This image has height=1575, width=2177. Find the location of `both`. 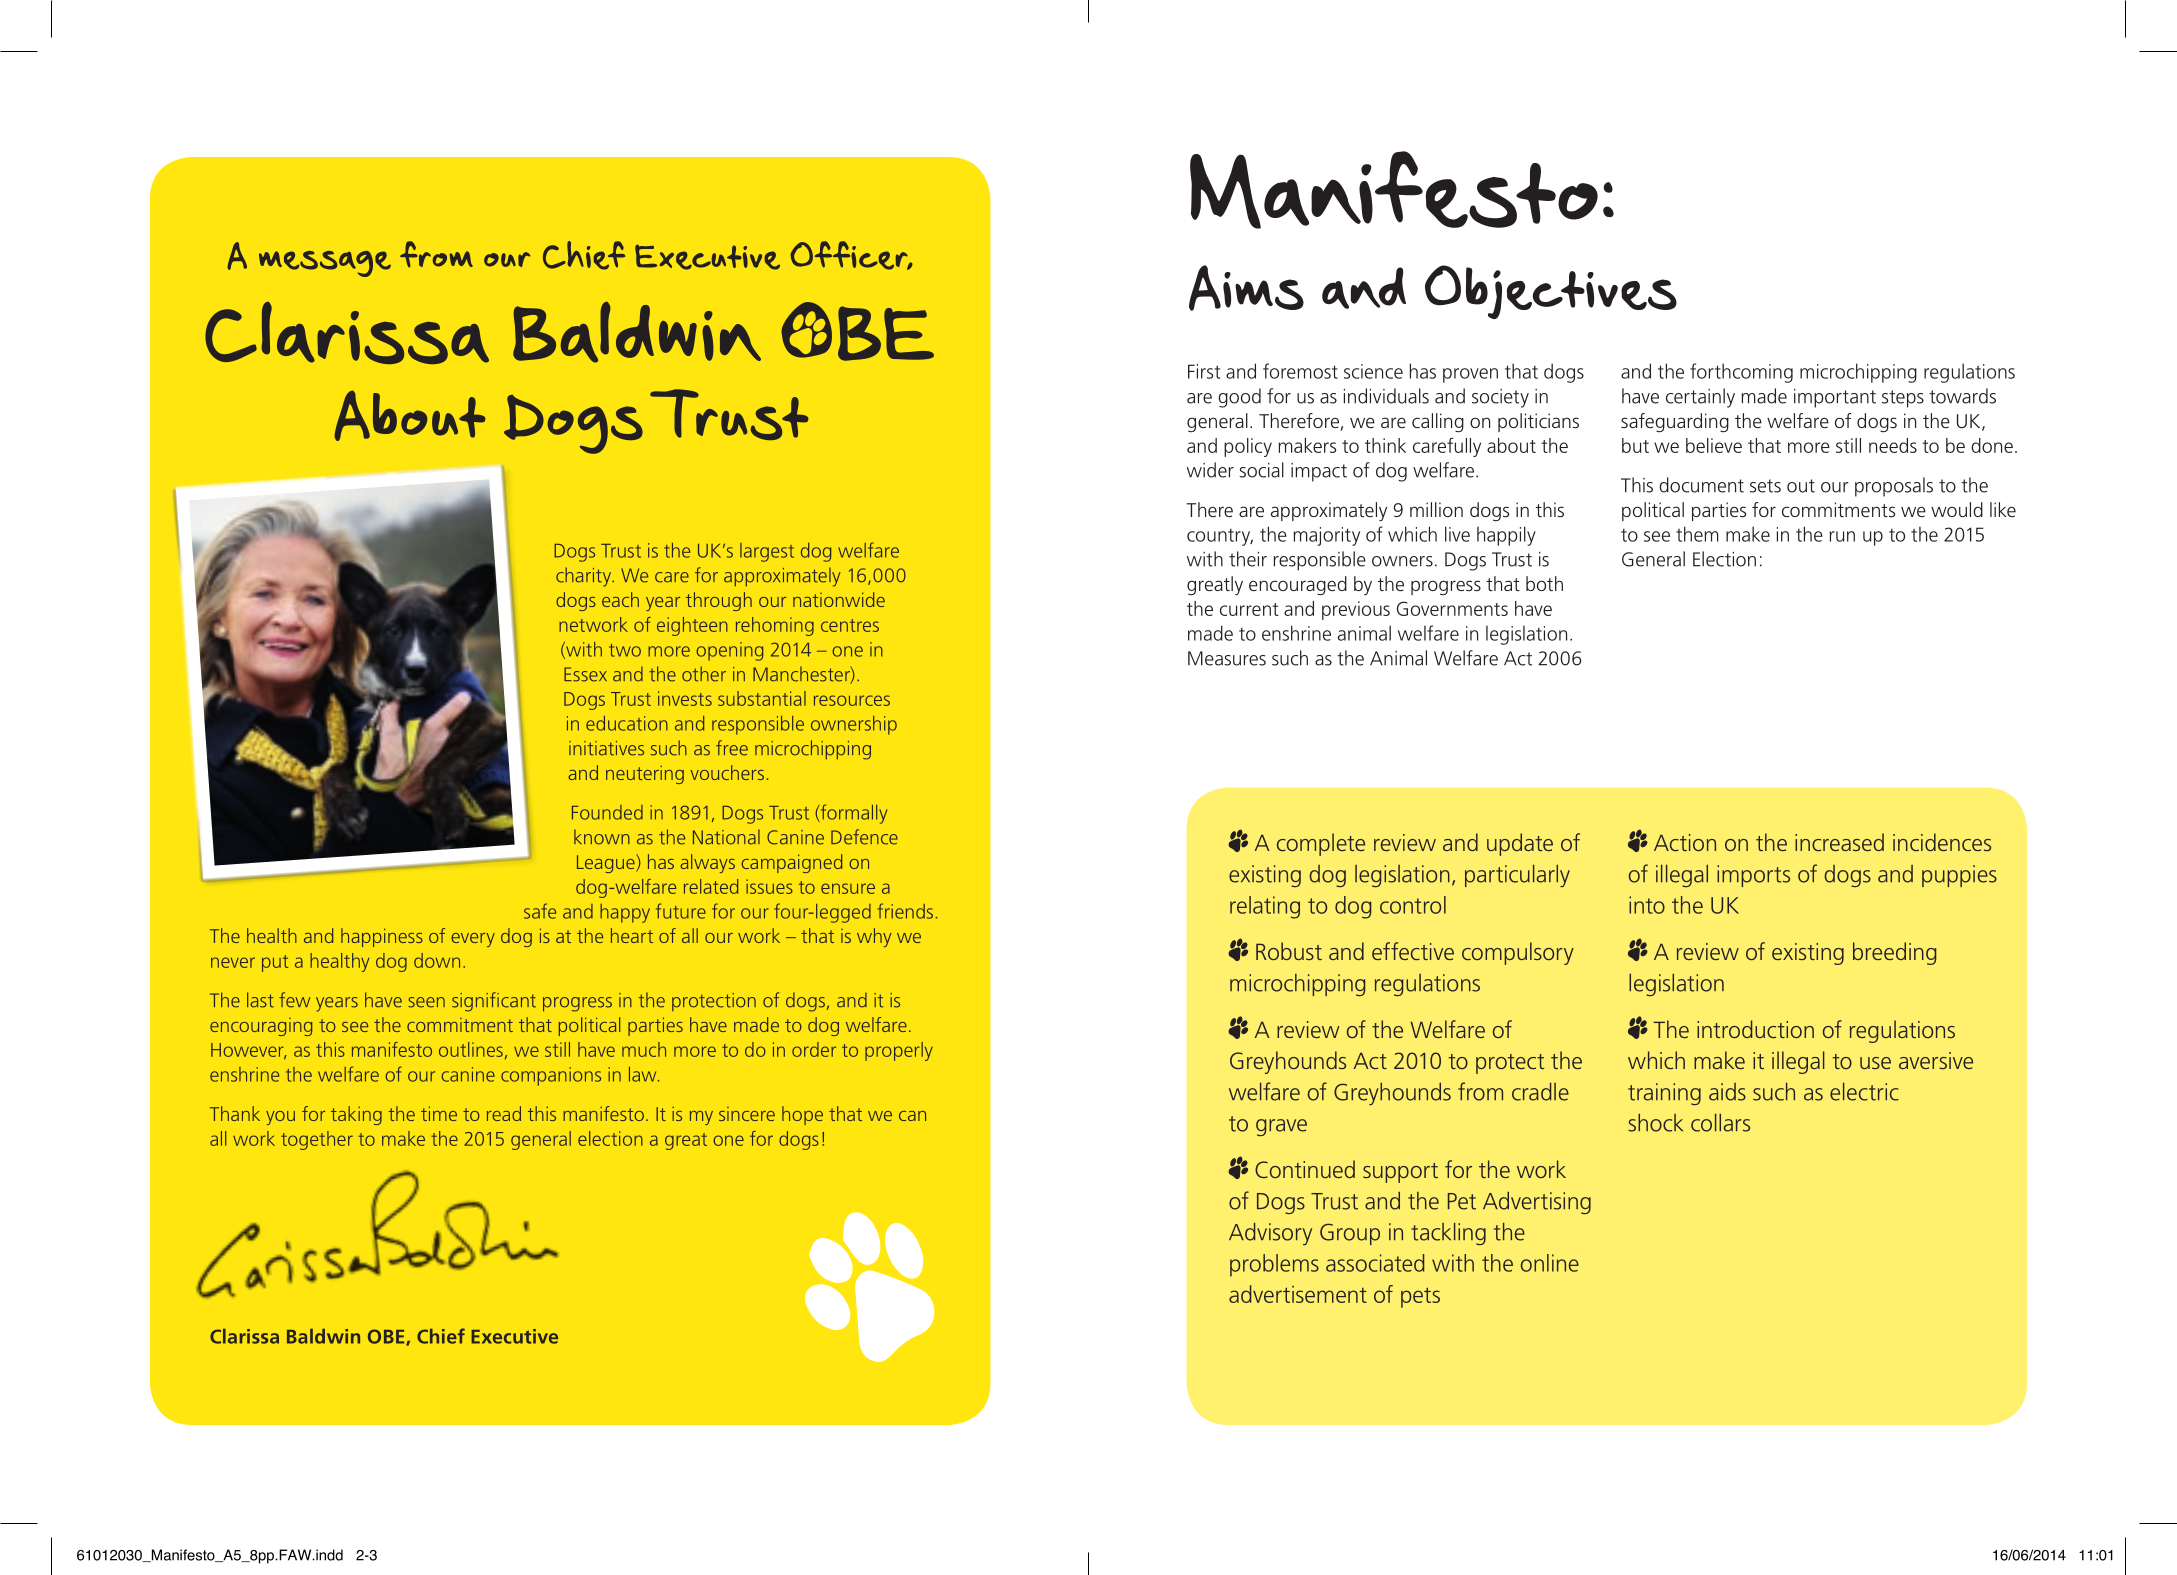

both is located at coordinates (1544, 583).
